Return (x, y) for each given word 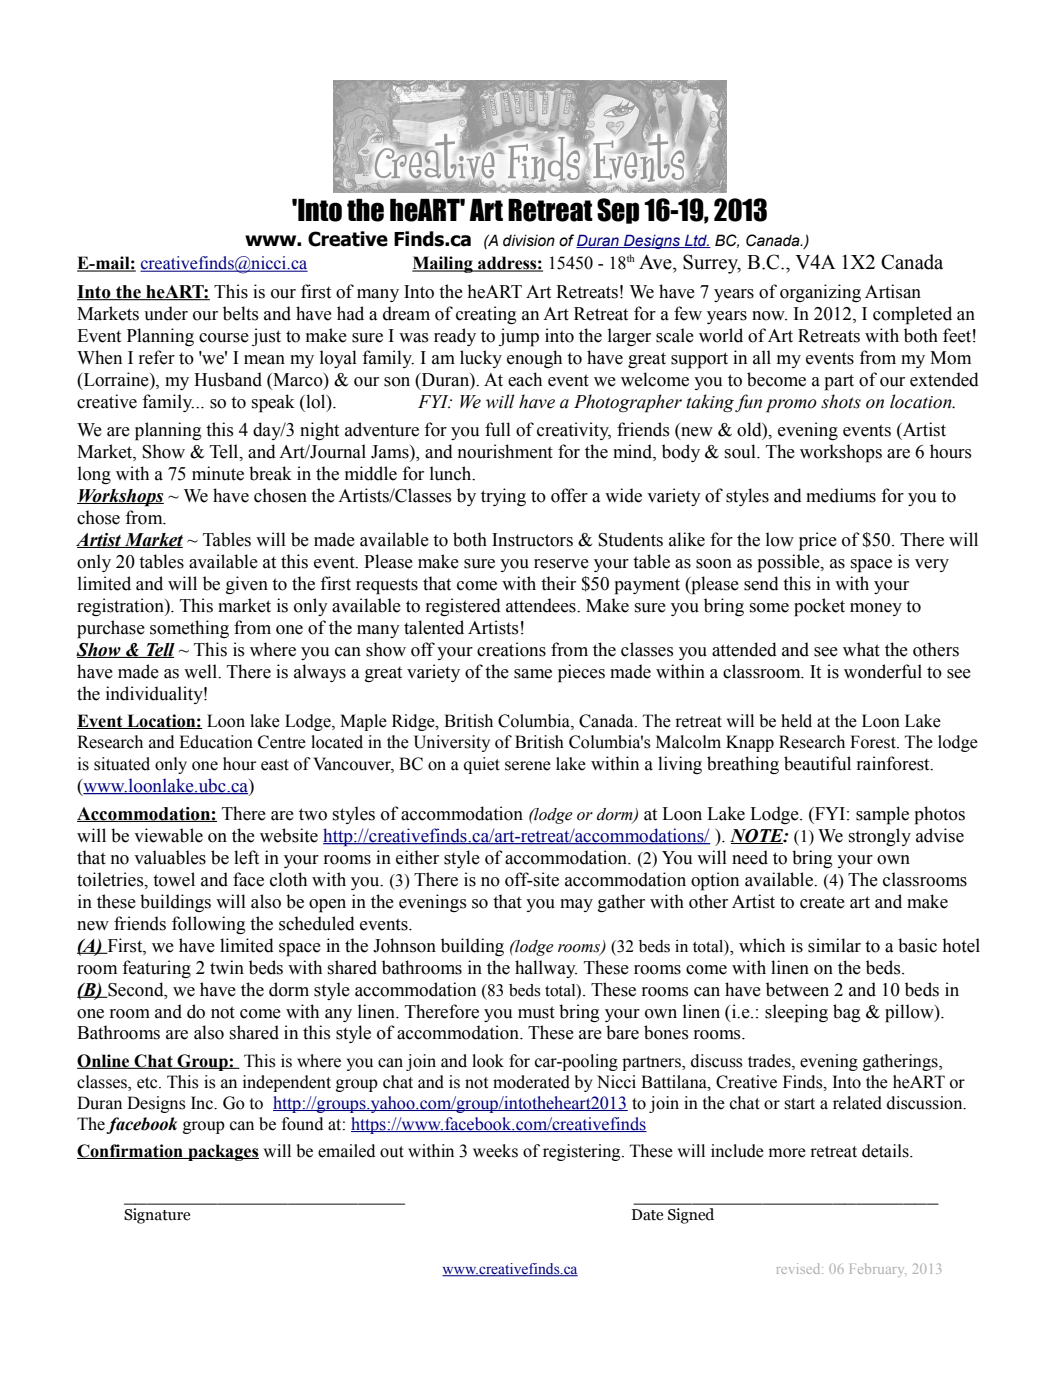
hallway (546, 969)
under (166, 313)
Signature (157, 1216)
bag (846, 1013)
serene (528, 766)
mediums (841, 495)
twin (227, 967)
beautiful (817, 763)
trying (503, 497)
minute (218, 473)
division (529, 240)
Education (216, 742)
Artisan (893, 291)
